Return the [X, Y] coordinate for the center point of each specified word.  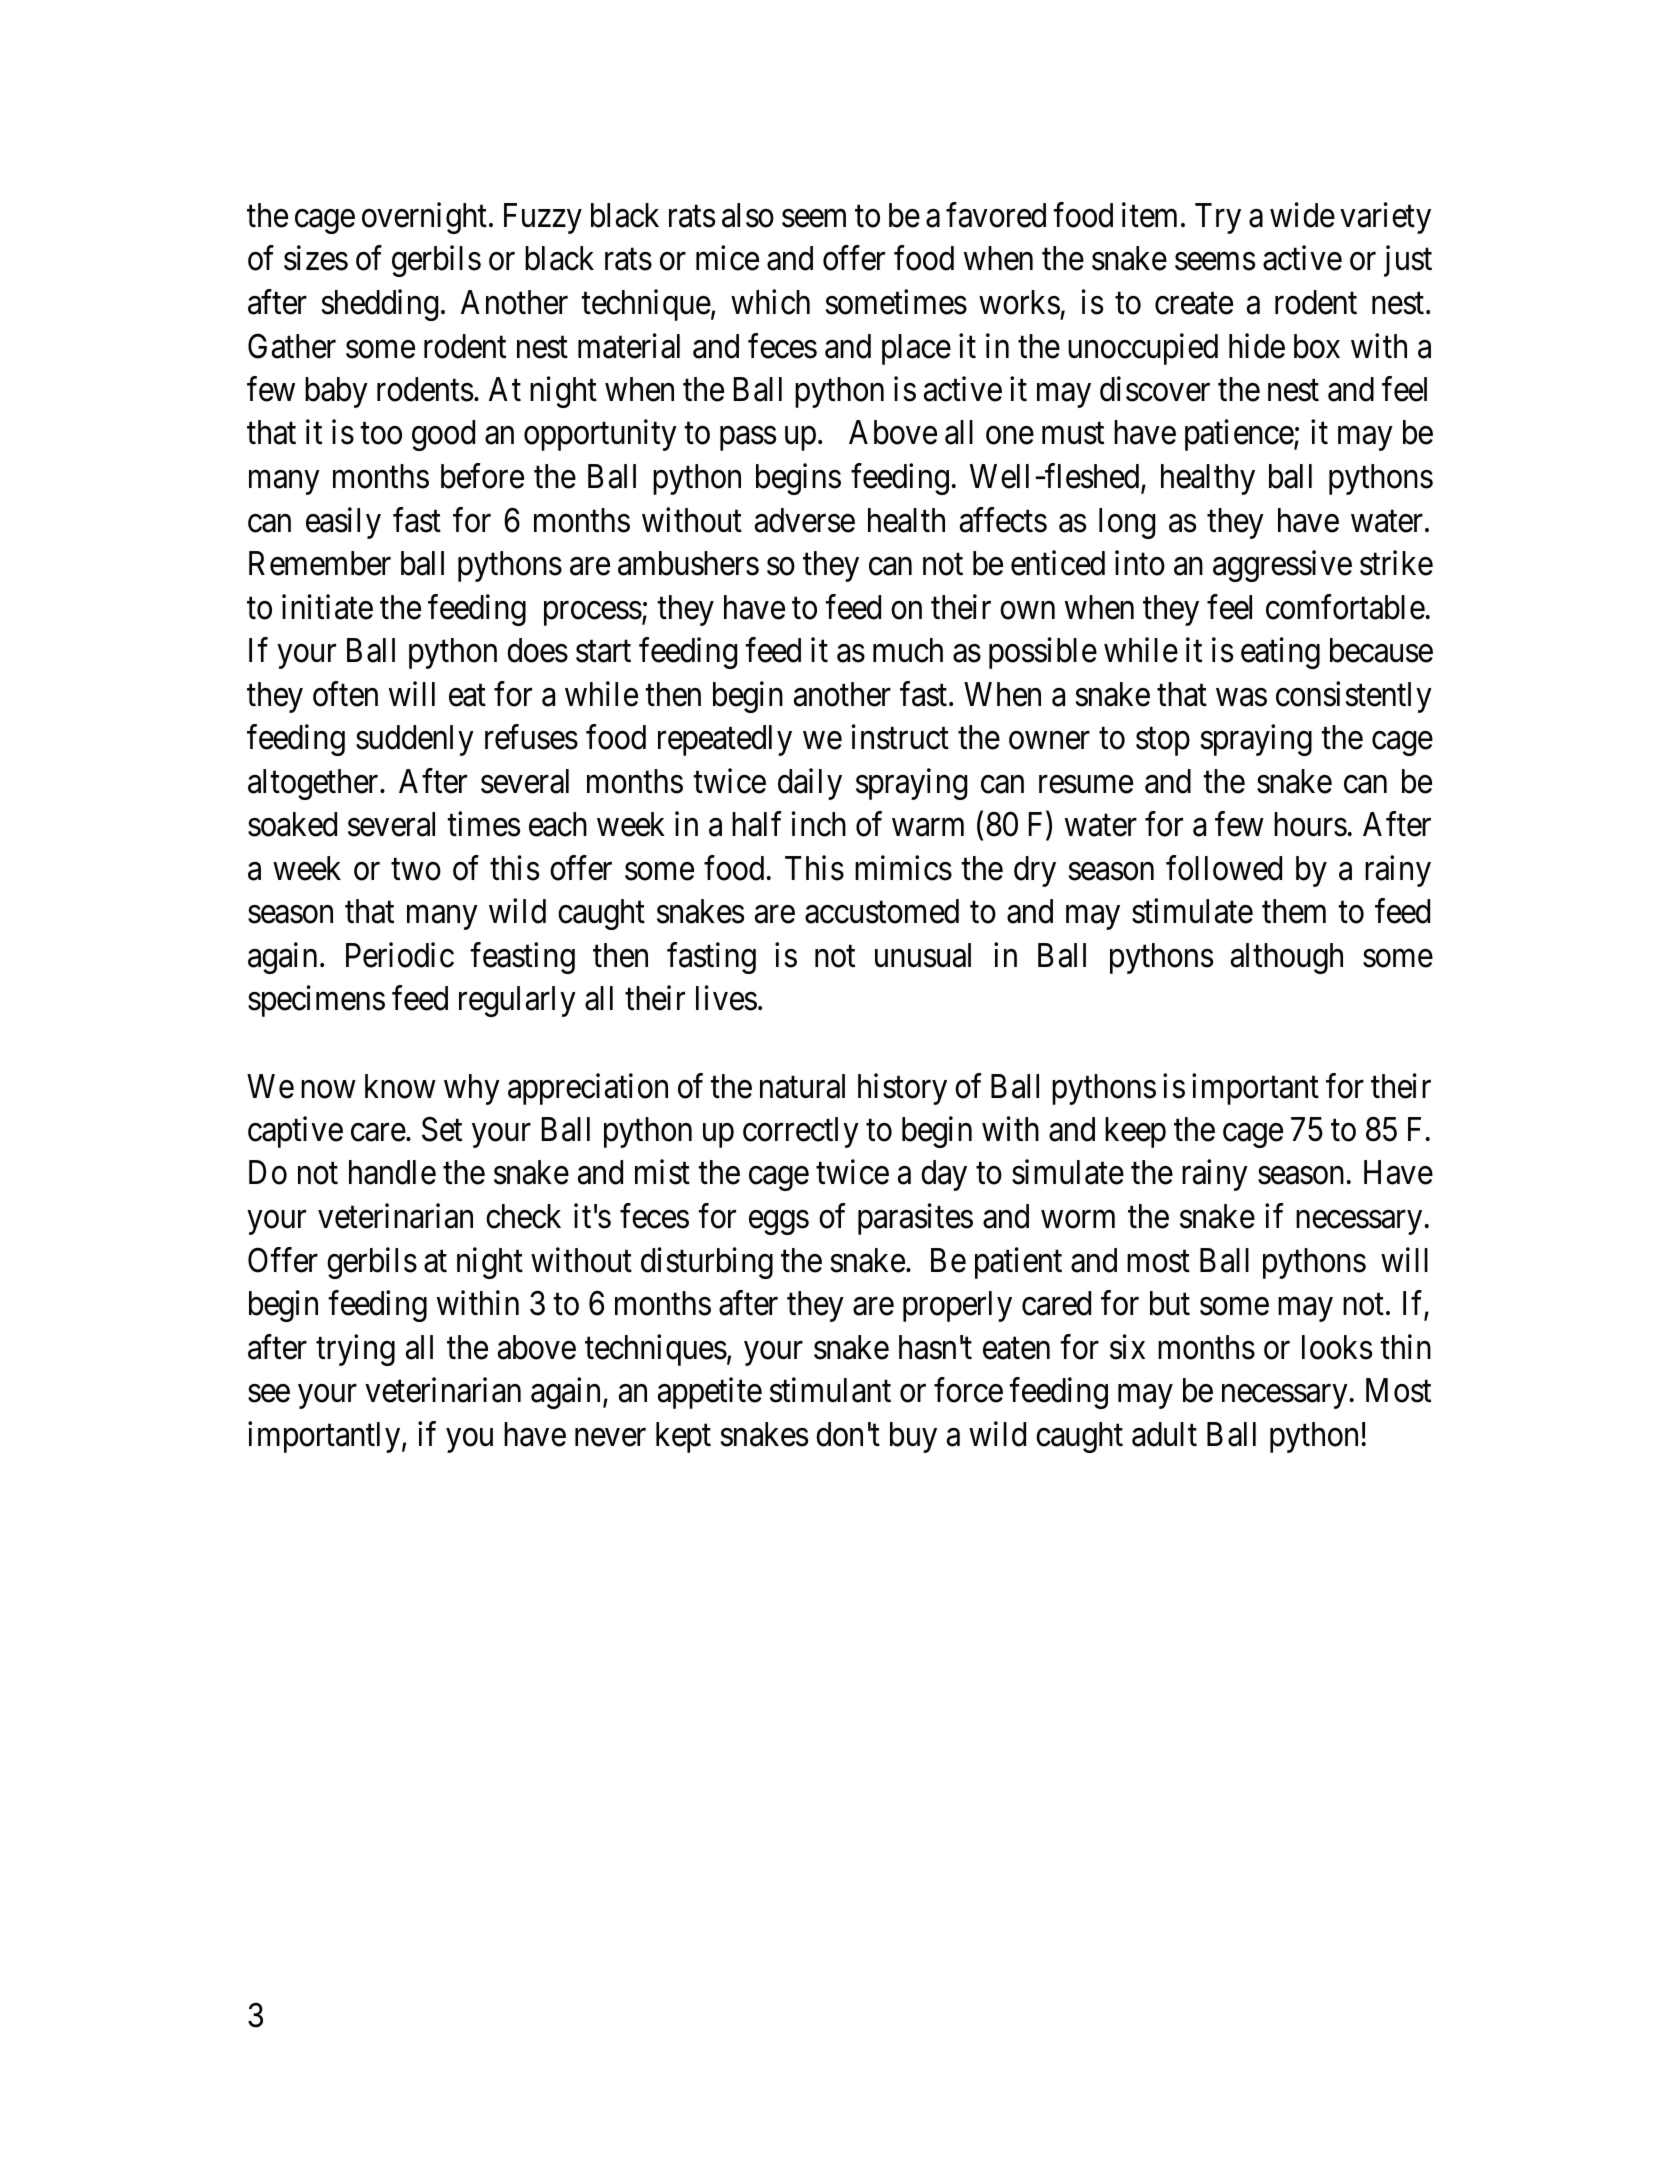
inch [819, 824]
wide [1302, 215]
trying [355, 1350]
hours [1310, 824]
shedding [380, 305]
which [770, 302]
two [416, 870]
